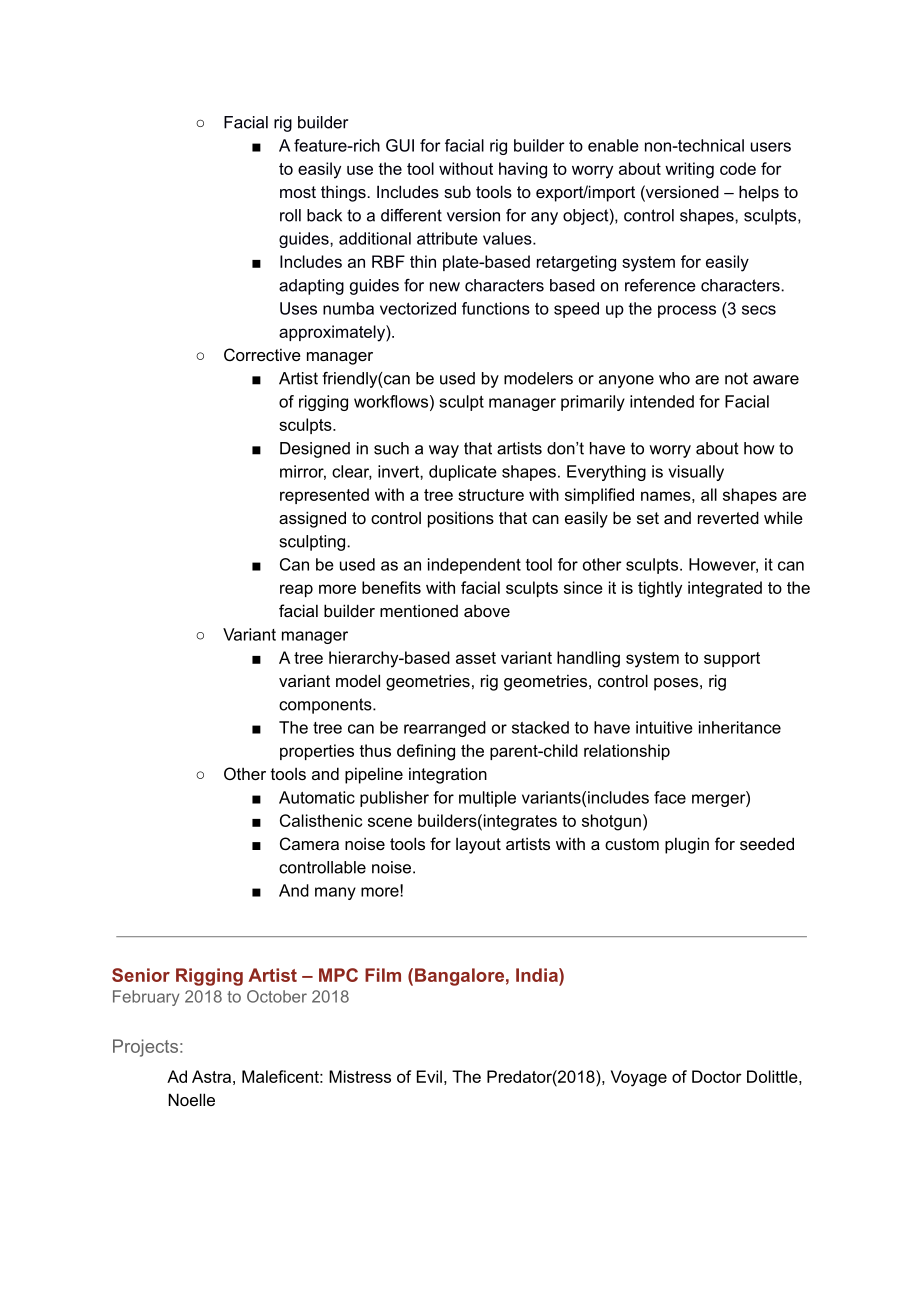 The height and width of the document is (1307, 924). Describe the element at coordinates (429, 1076) in the document. I see `Evil` at that location.
